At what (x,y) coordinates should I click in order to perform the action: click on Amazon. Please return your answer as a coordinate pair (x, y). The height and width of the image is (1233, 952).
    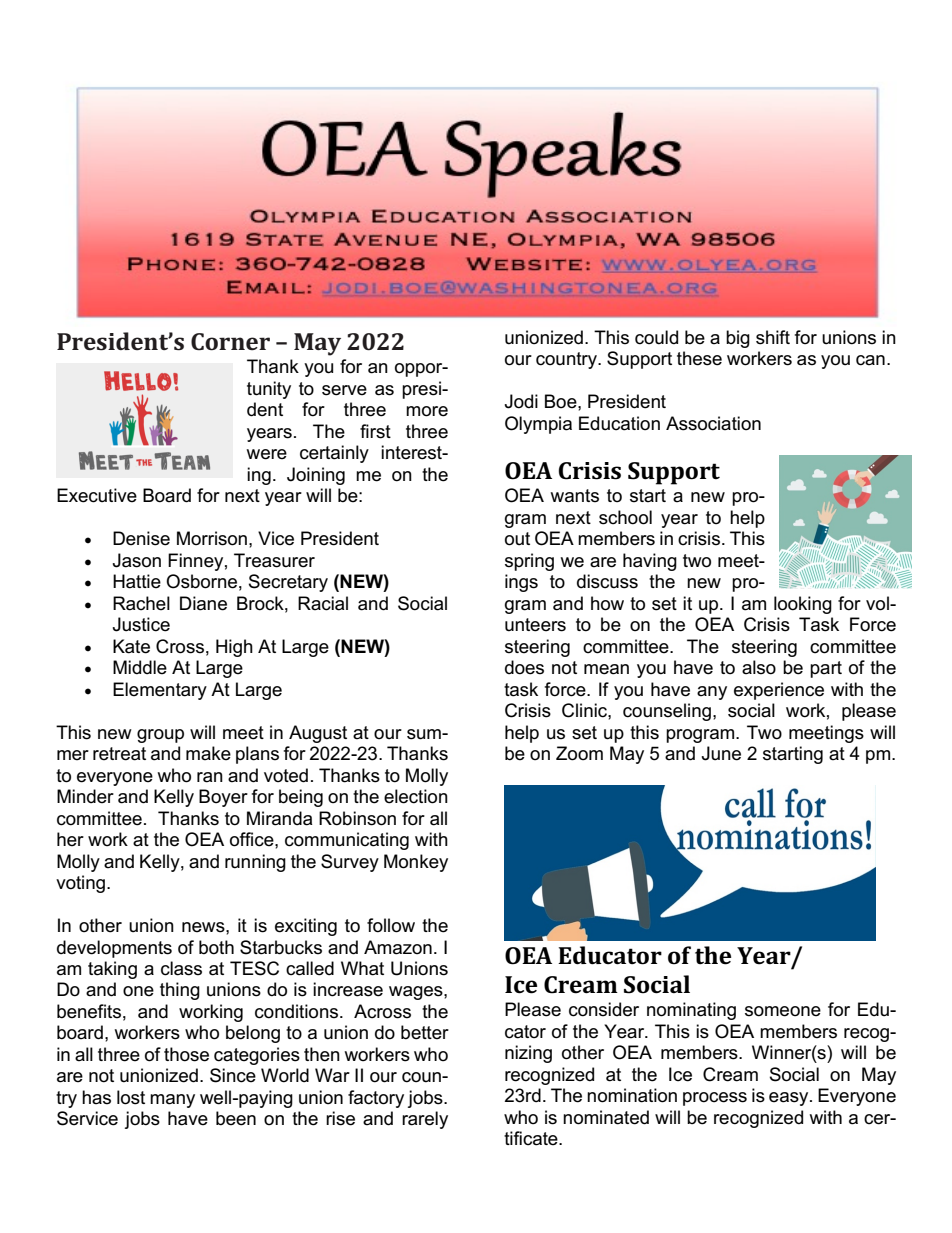
    Looking at the image, I should click on (398, 947).
